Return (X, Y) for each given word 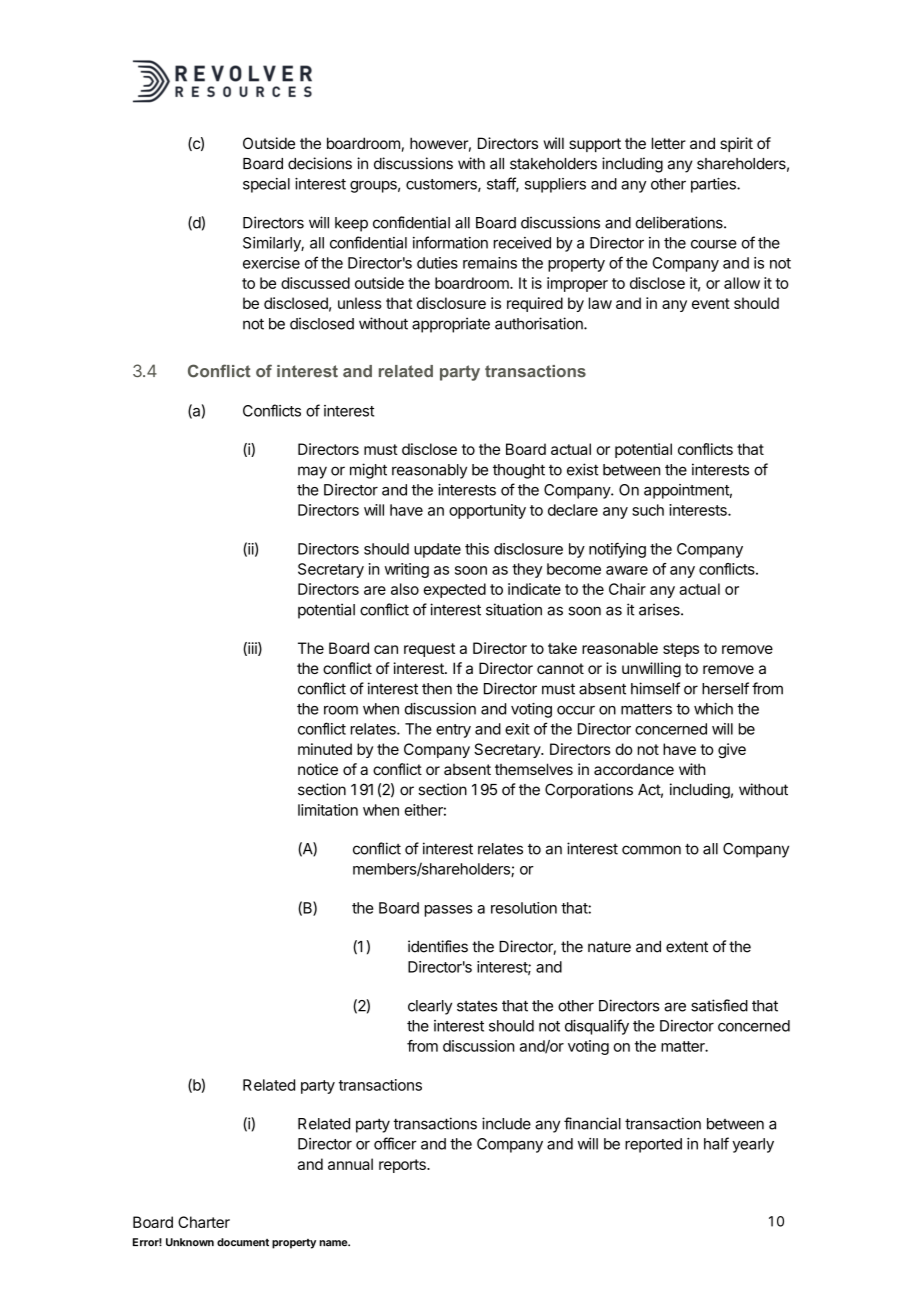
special (266, 185)
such (648, 510)
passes (448, 911)
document (243, 1242)
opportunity (487, 511)
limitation (328, 810)
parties (714, 185)
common (651, 850)
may (312, 472)
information (450, 242)
